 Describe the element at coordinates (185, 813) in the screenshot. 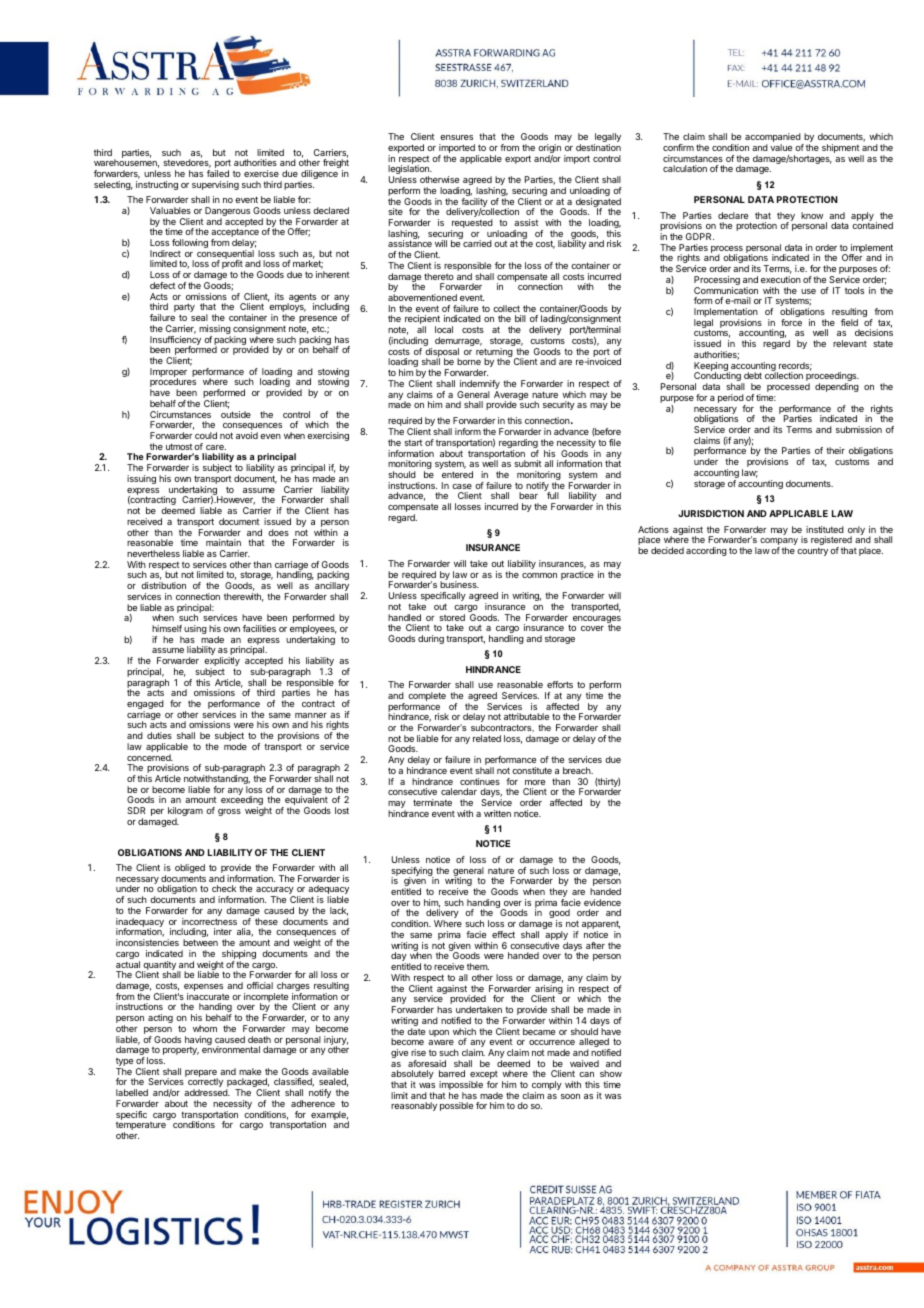

I see `kilogram` at that location.
